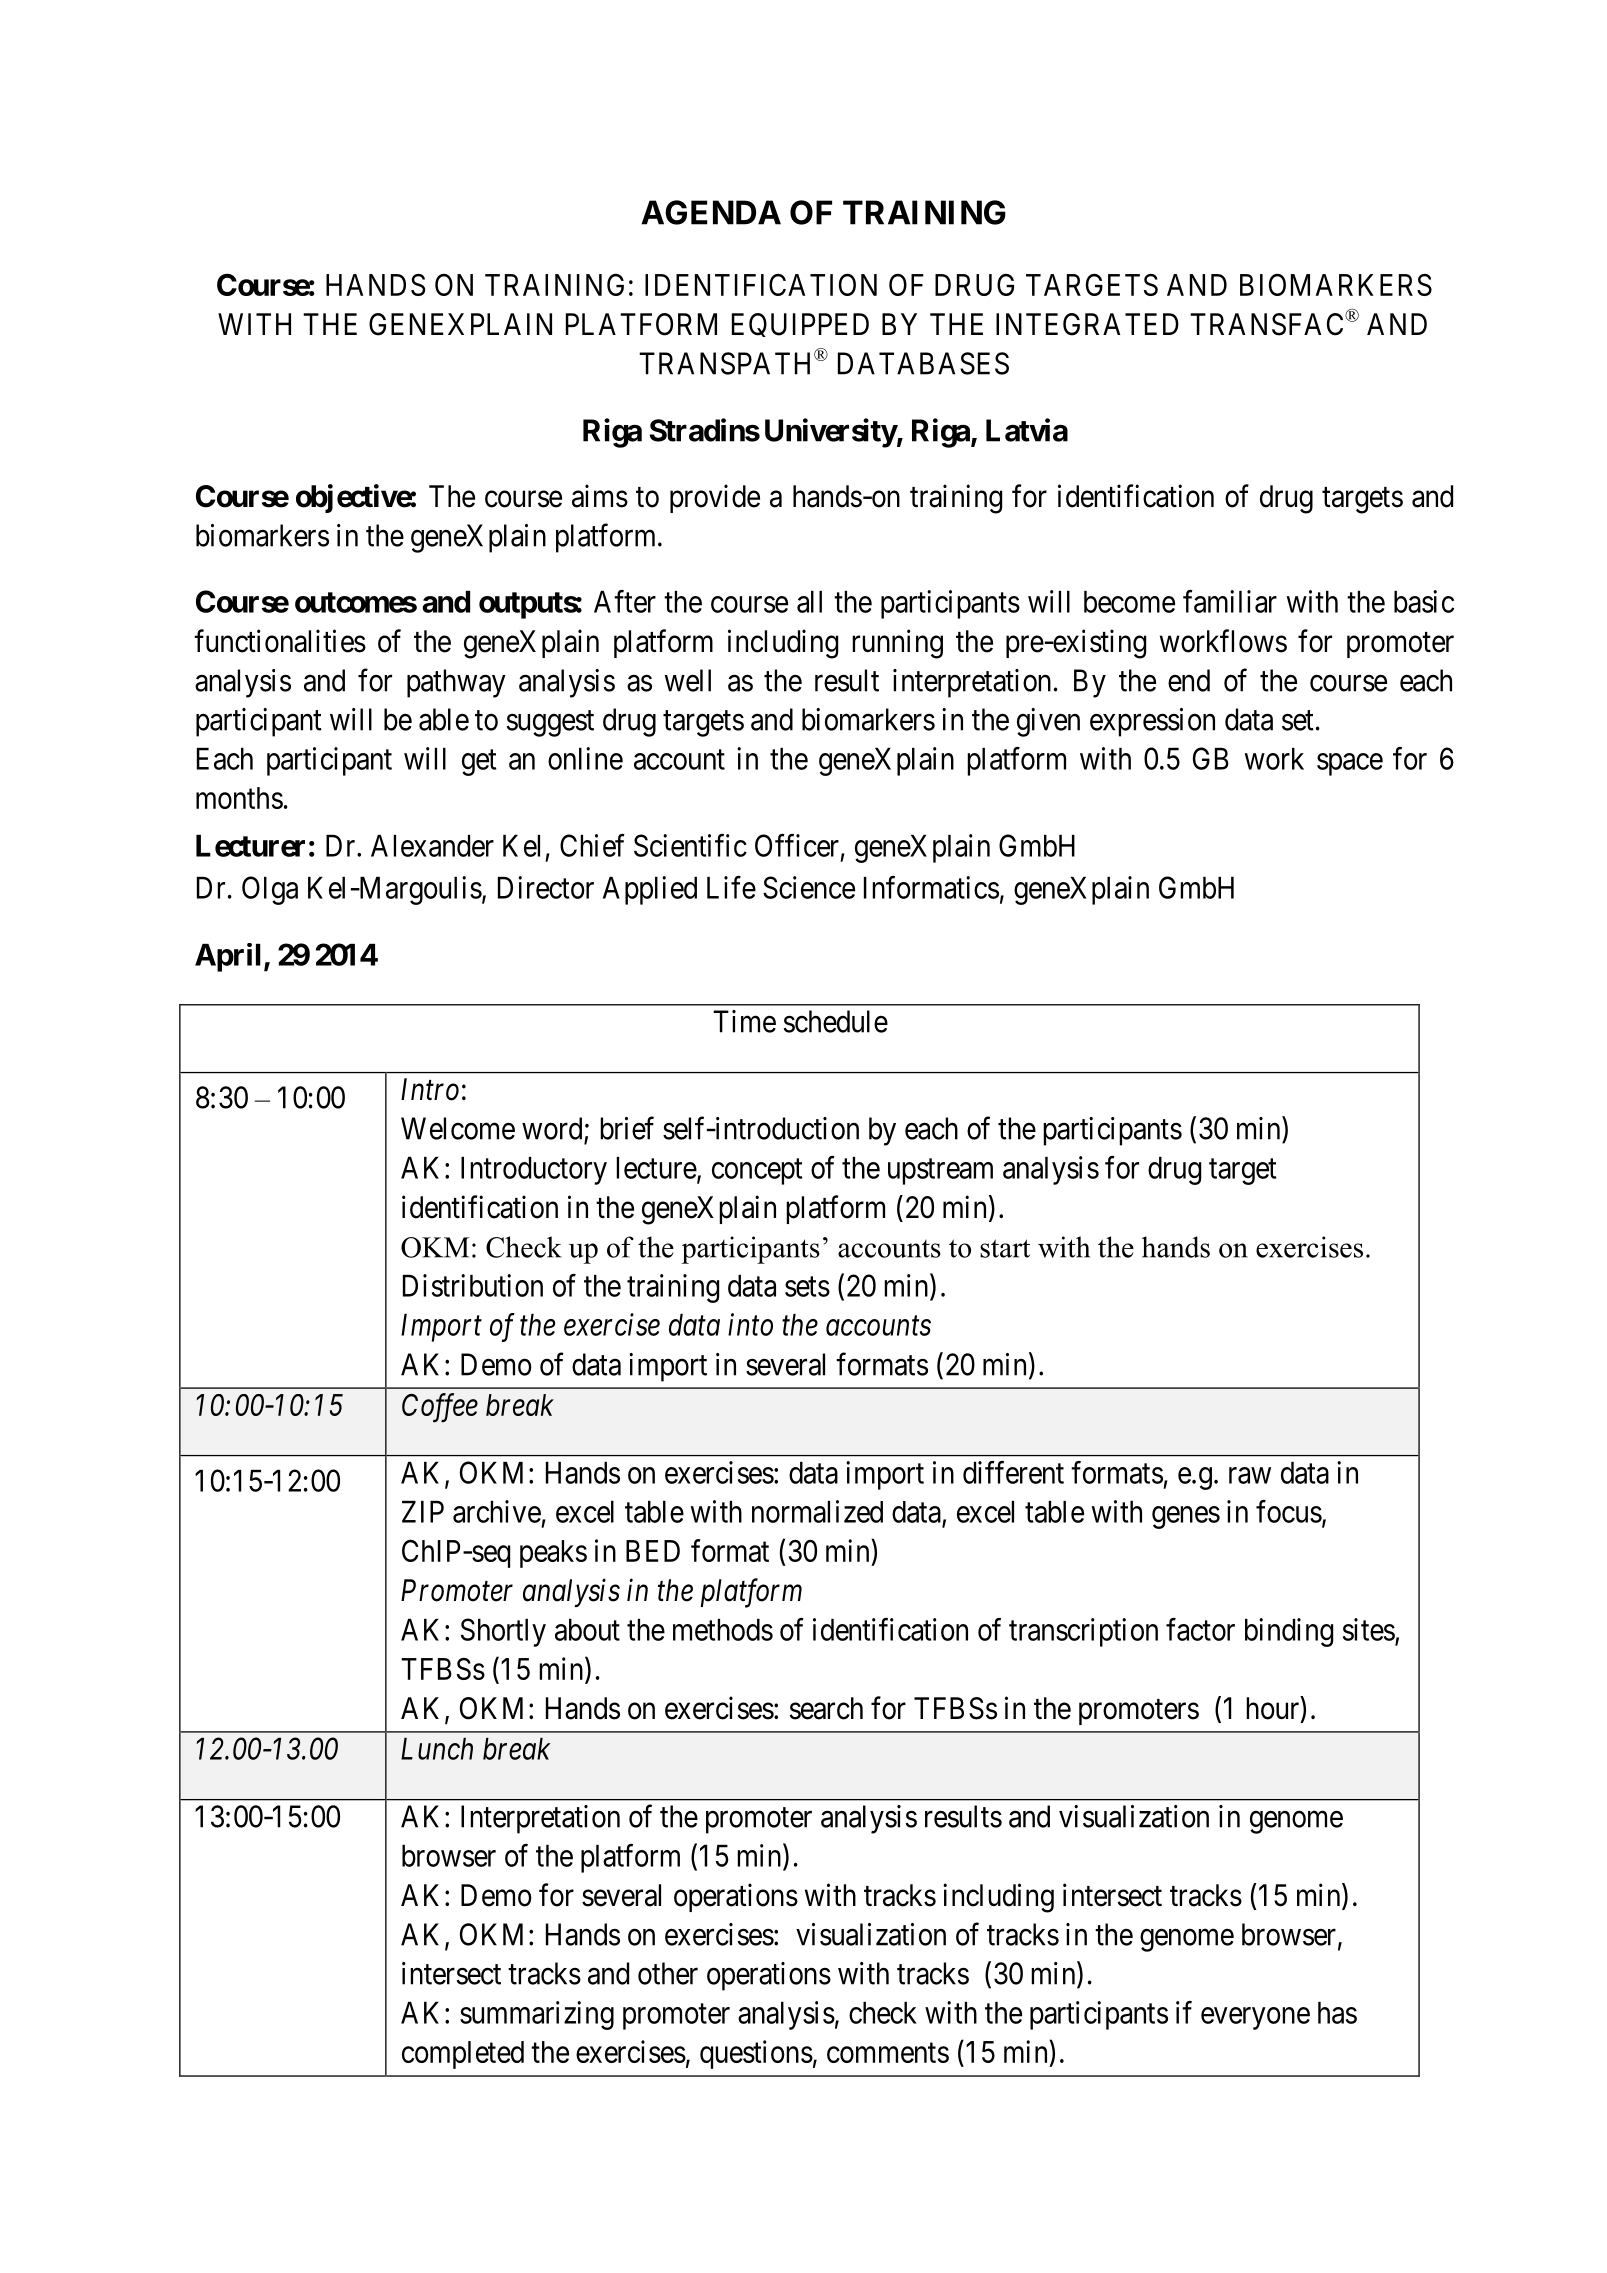 The width and height of the screenshot is (1607, 2273). I want to click on Officer, so click(797, 845).
